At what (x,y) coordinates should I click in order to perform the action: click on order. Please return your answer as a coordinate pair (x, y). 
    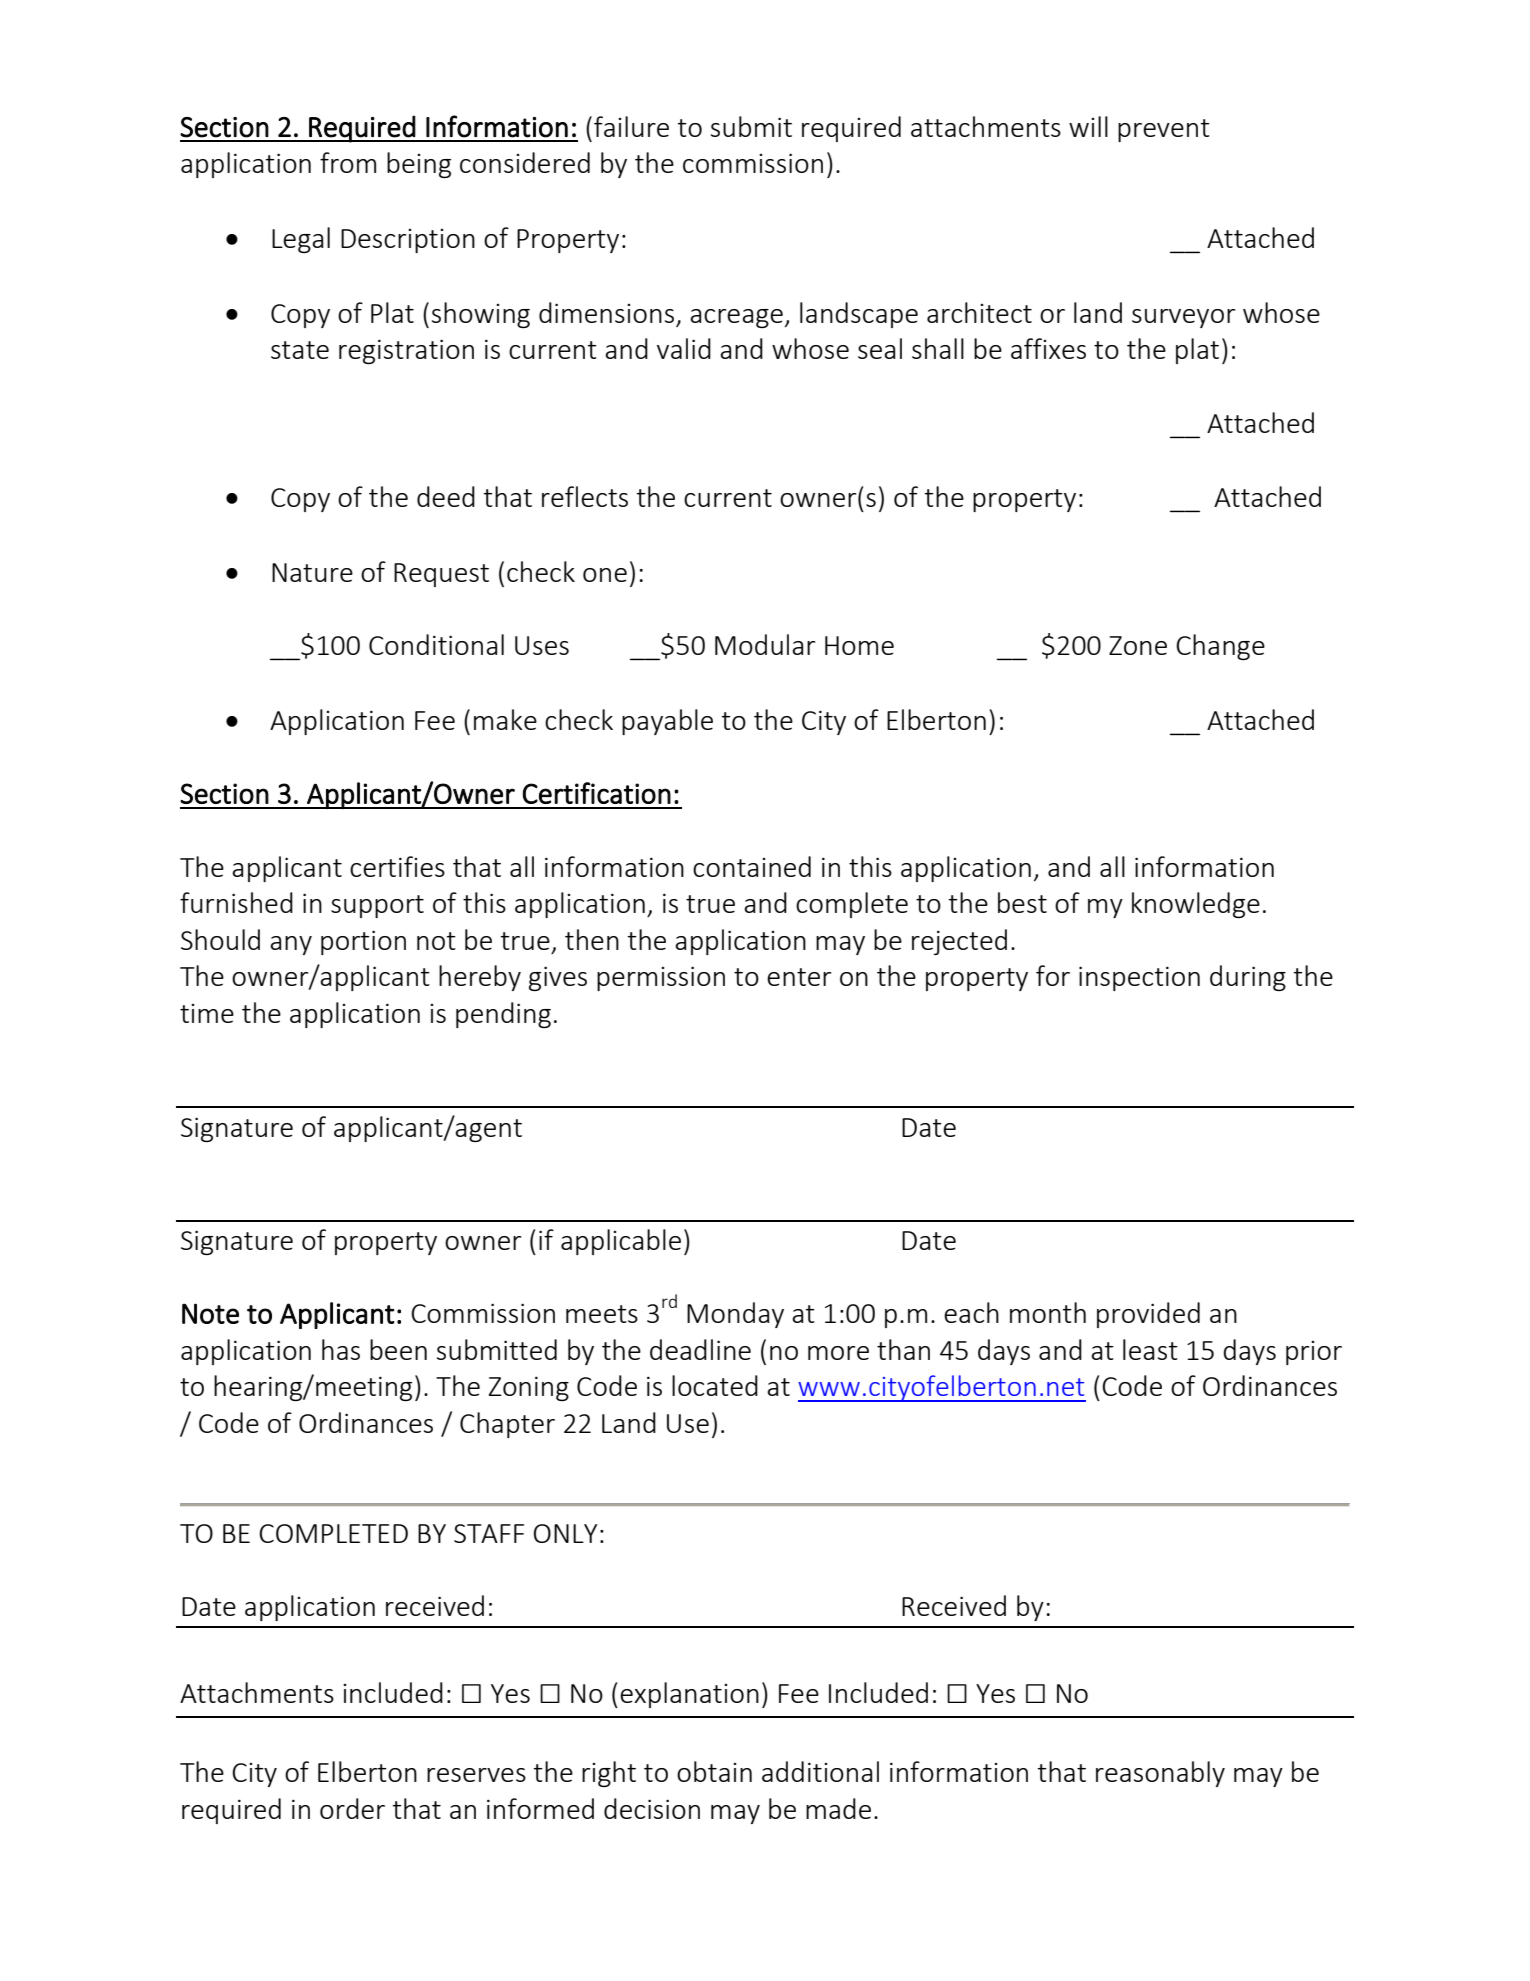
    Looking at the image, I should click on (352, 1808).
